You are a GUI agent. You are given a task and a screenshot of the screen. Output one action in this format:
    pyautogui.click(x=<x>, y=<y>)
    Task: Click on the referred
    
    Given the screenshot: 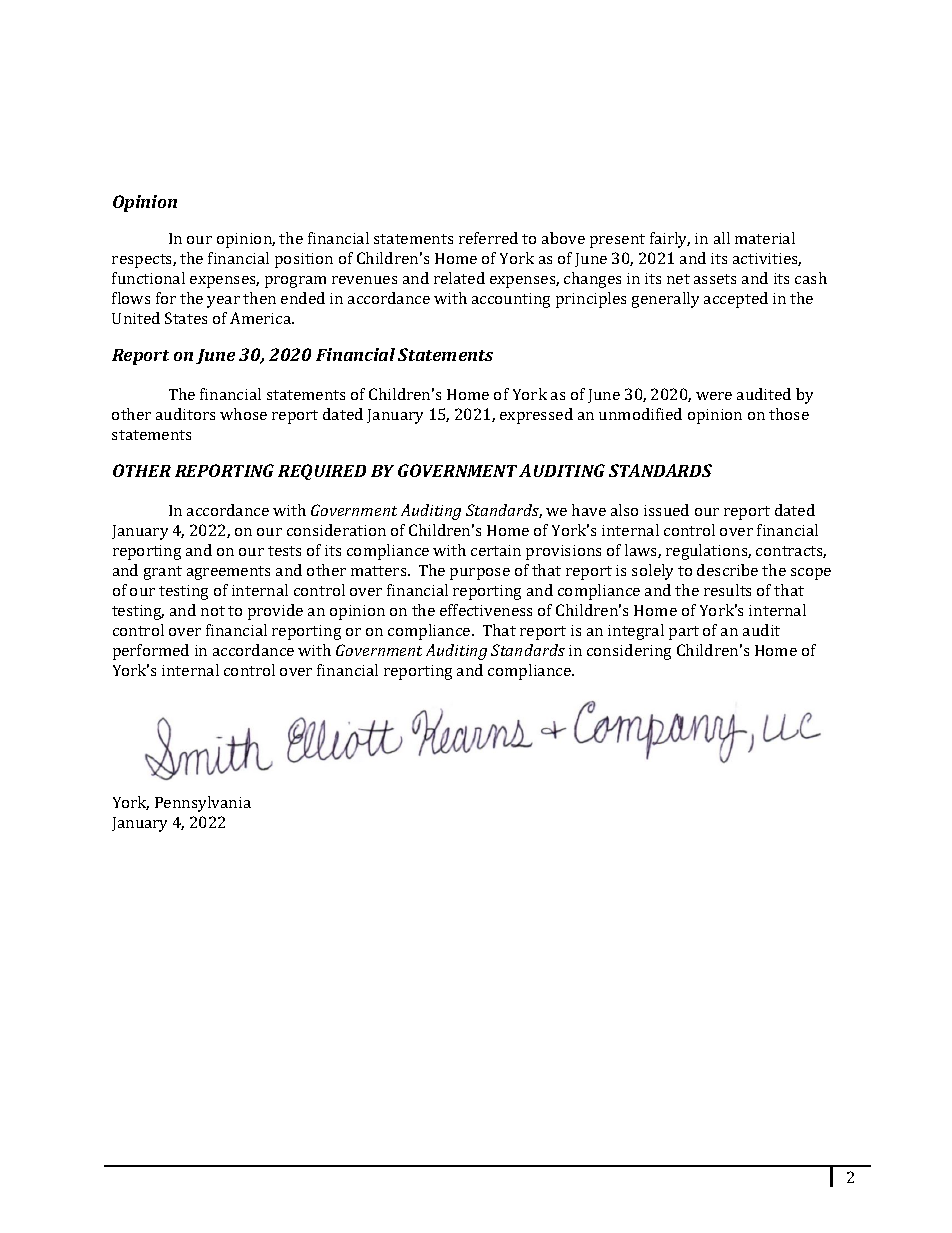 What is the action you would take?
    pyautogui.click(x=488, y=238)
